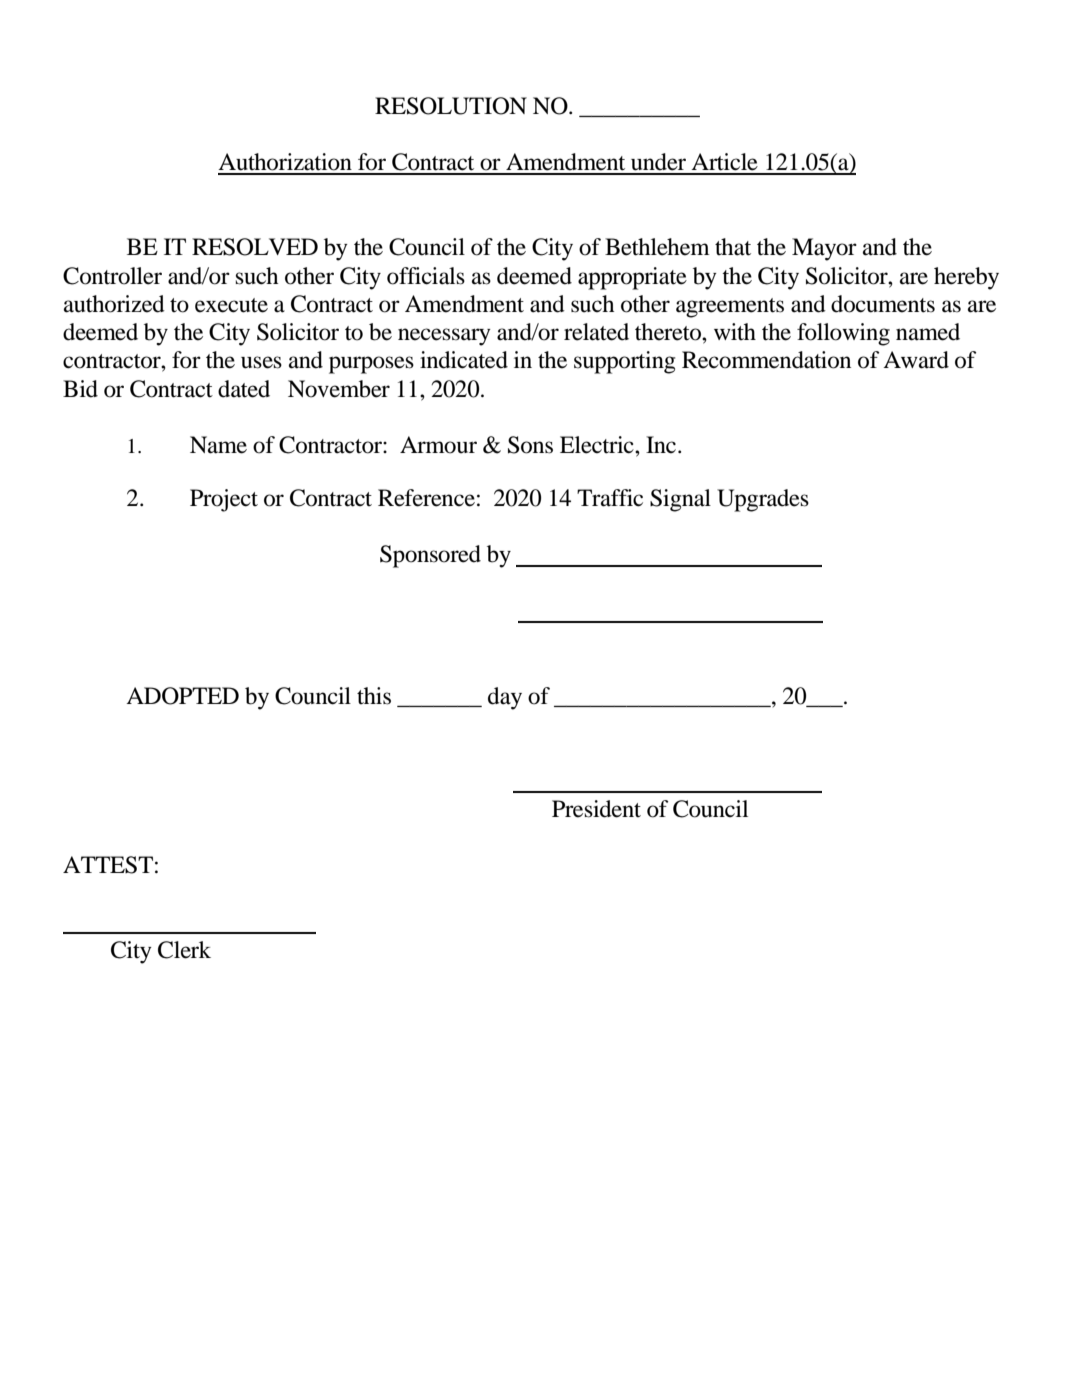  Describe the element at coordinates (505, 698) in the screenshot. I see `day` at that location.
